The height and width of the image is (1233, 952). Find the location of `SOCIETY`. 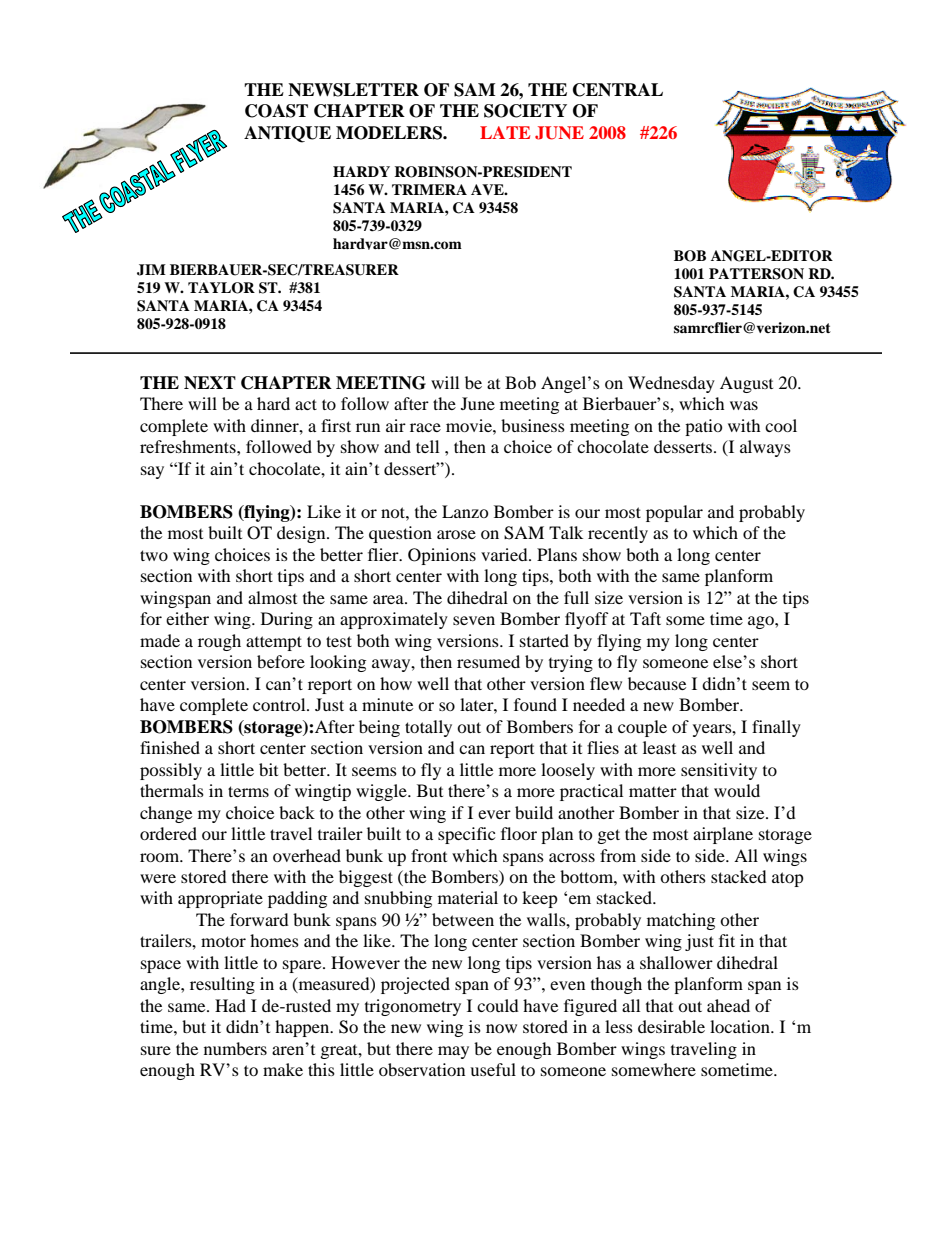

SOCIETY is located at coordinates (525, 111).
